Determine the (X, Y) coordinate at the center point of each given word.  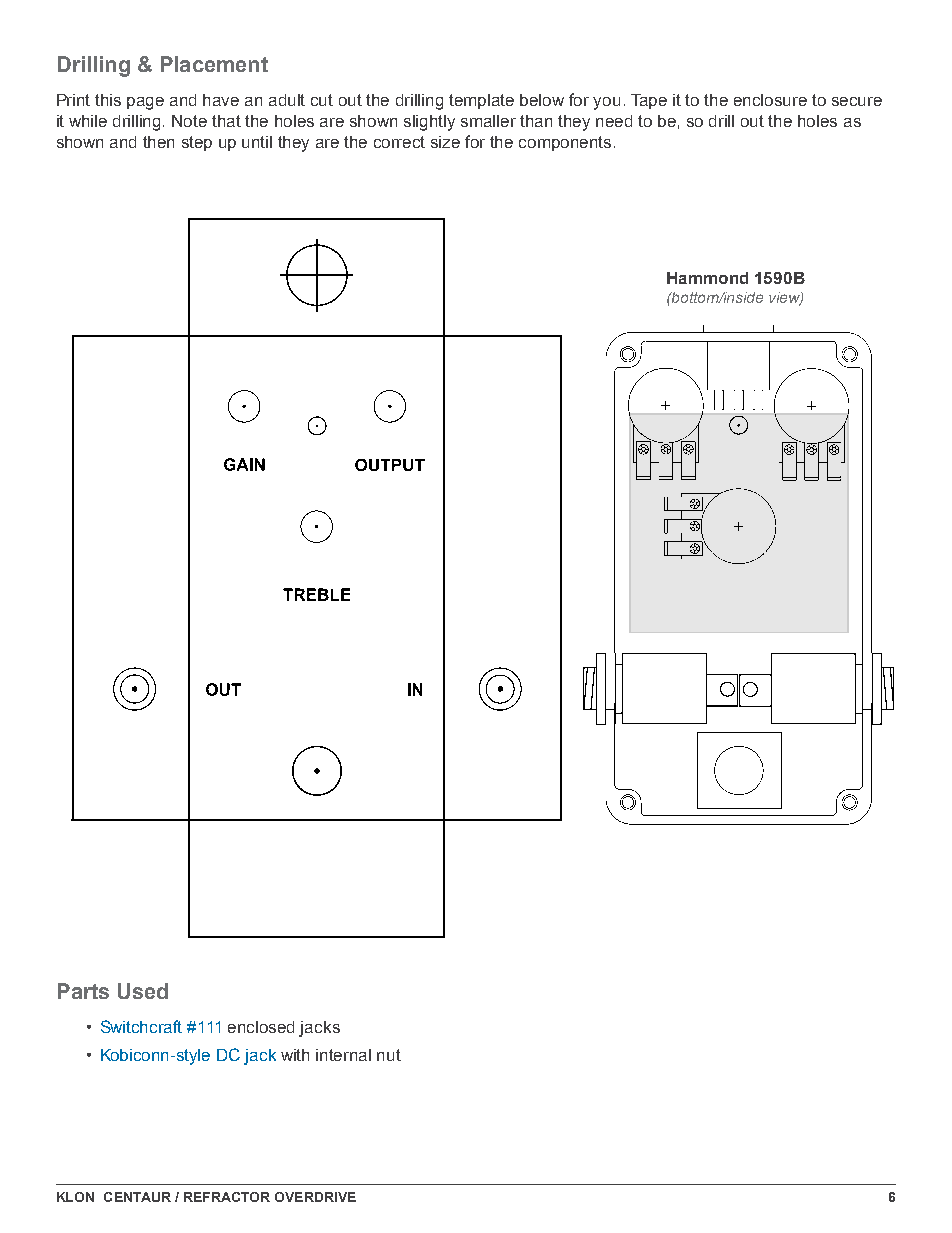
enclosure (770, 100)
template (481, 101)
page (145, 103)
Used (143, 991)
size (445, 142)
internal (343, 1055)
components (565, 143)
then (158, 142)
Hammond (707, 278)
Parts (83, 991)
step (197, 143)
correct (399, 142)
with (295, 1055)
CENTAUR (137, 1197)
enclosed (261, 1027)
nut (389, 1055)
